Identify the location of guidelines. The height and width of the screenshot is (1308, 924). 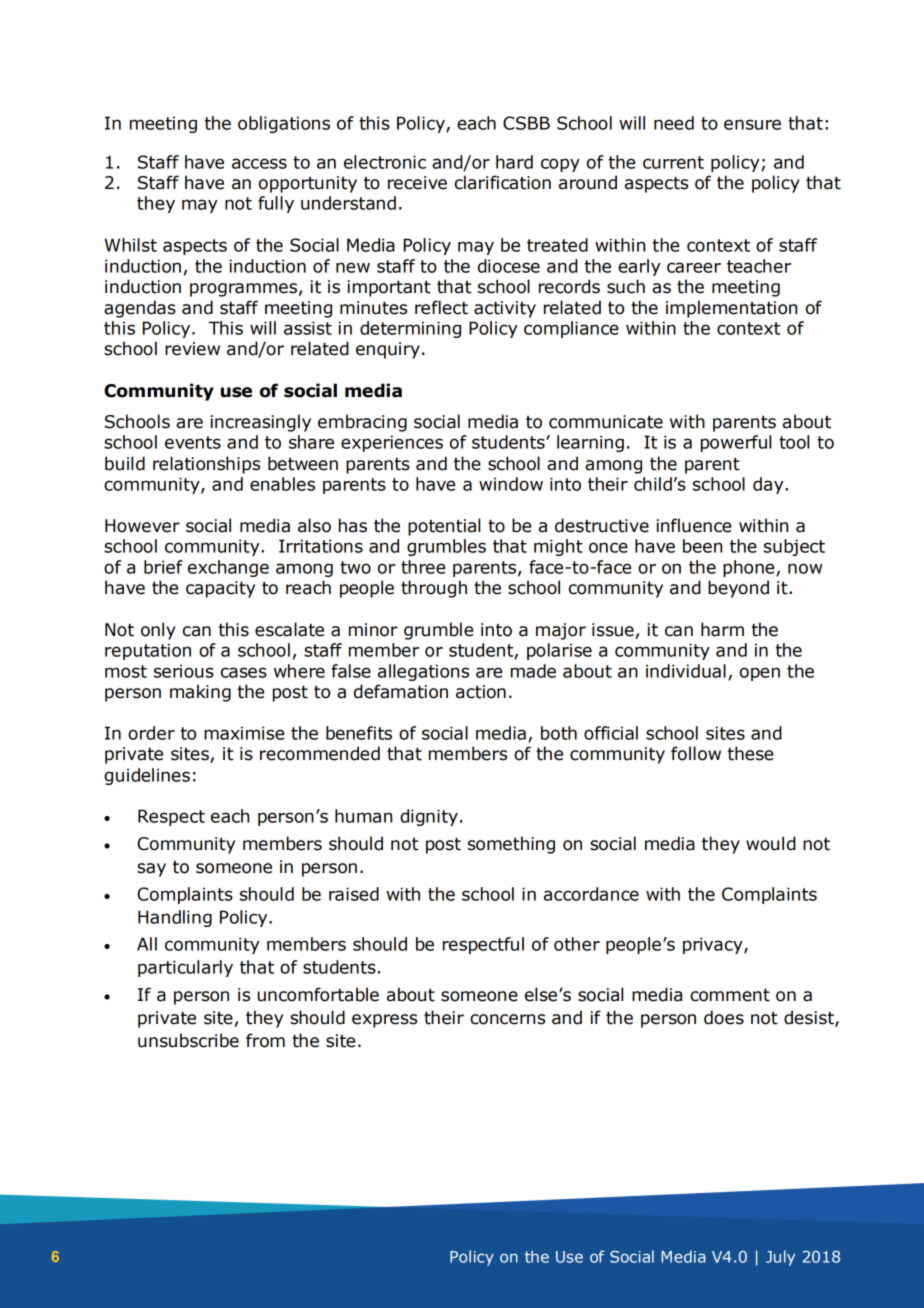
(147, 776).
